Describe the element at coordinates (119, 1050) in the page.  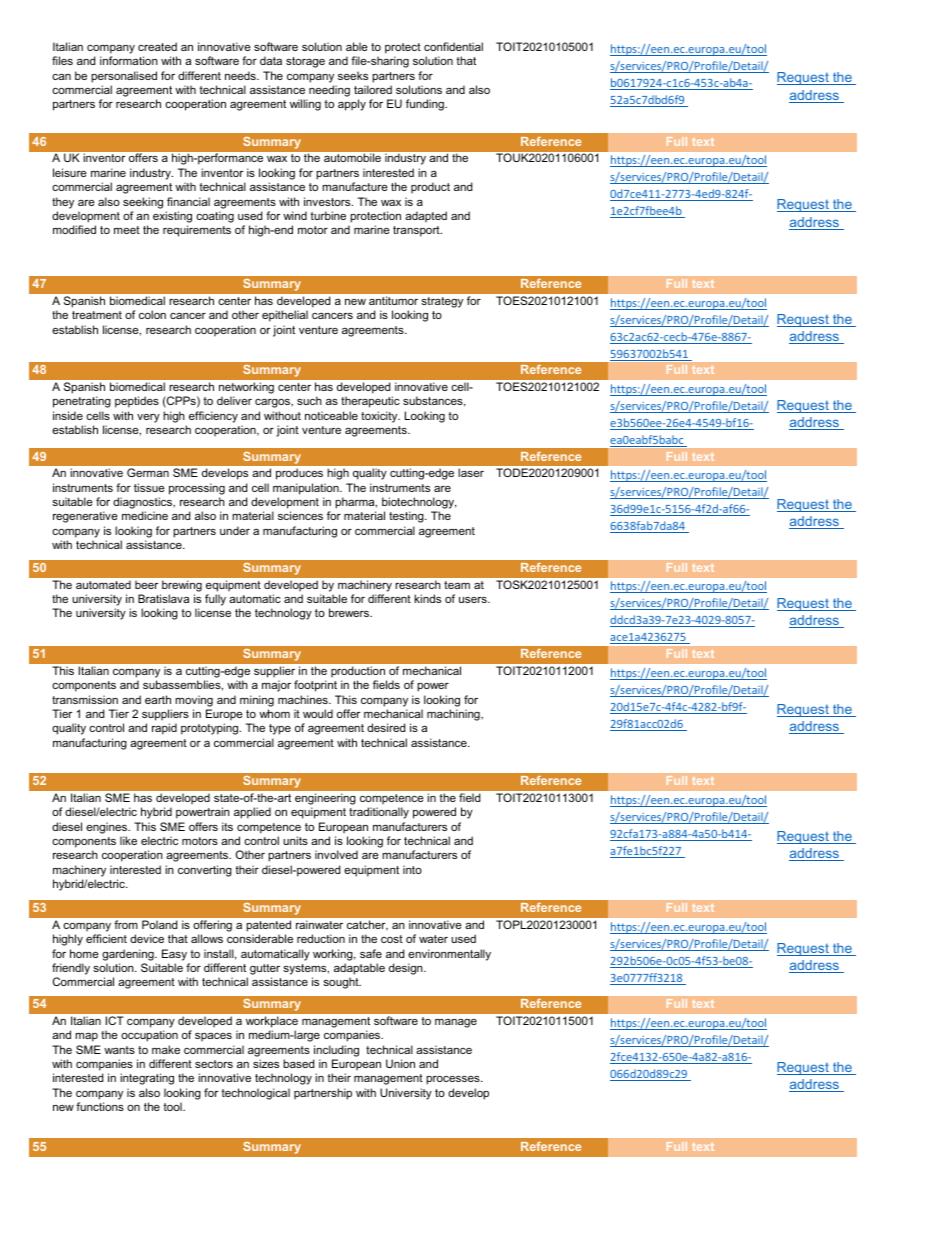
I see `wants` at that location.
